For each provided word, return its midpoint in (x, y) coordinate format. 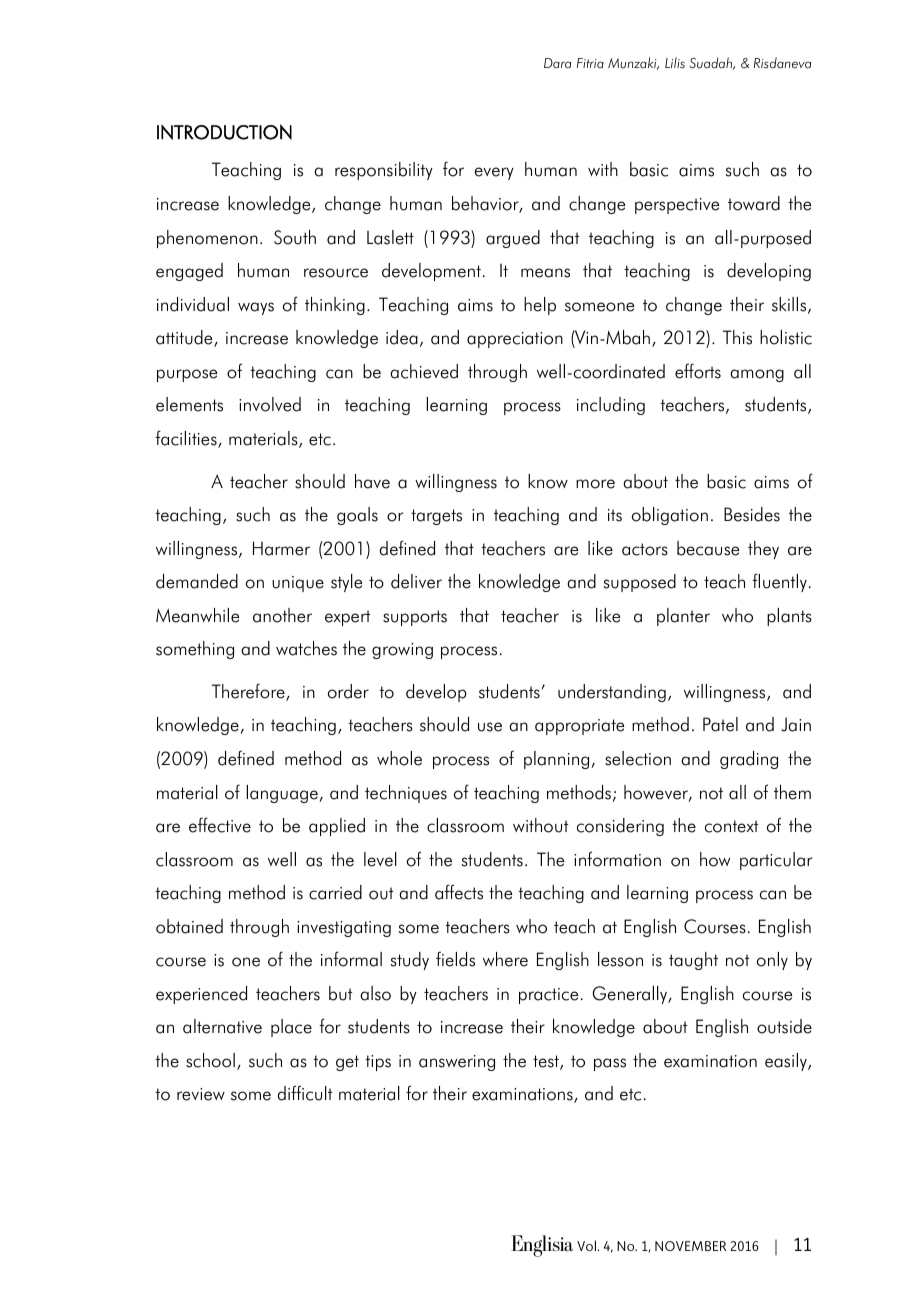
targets (436, 517)
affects (459, 892)
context (731, 826)
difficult (305, 1093)
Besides (752, 514)
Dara (557, 63)
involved (270, 404)
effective (220, 825)
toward (754, 203)
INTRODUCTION (224, 132)
